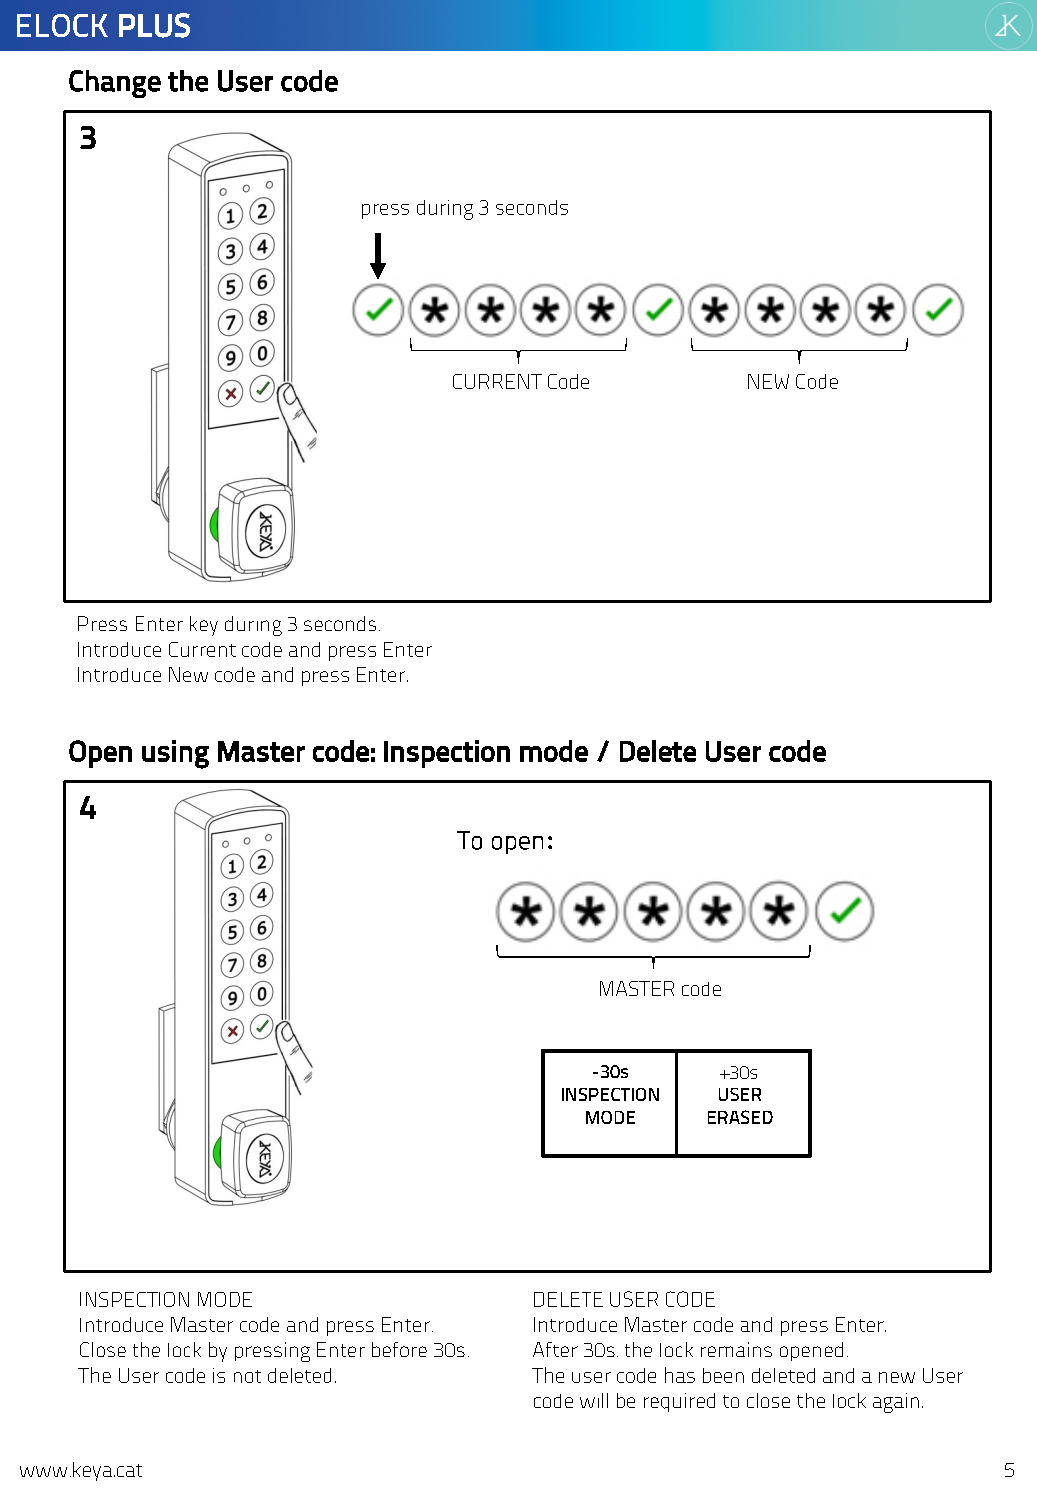 The height and width of the screenshot is (1498, 1037). Describe the element at coordinates (154, 25) in the screenshot. I see `PLUS` at that location.
